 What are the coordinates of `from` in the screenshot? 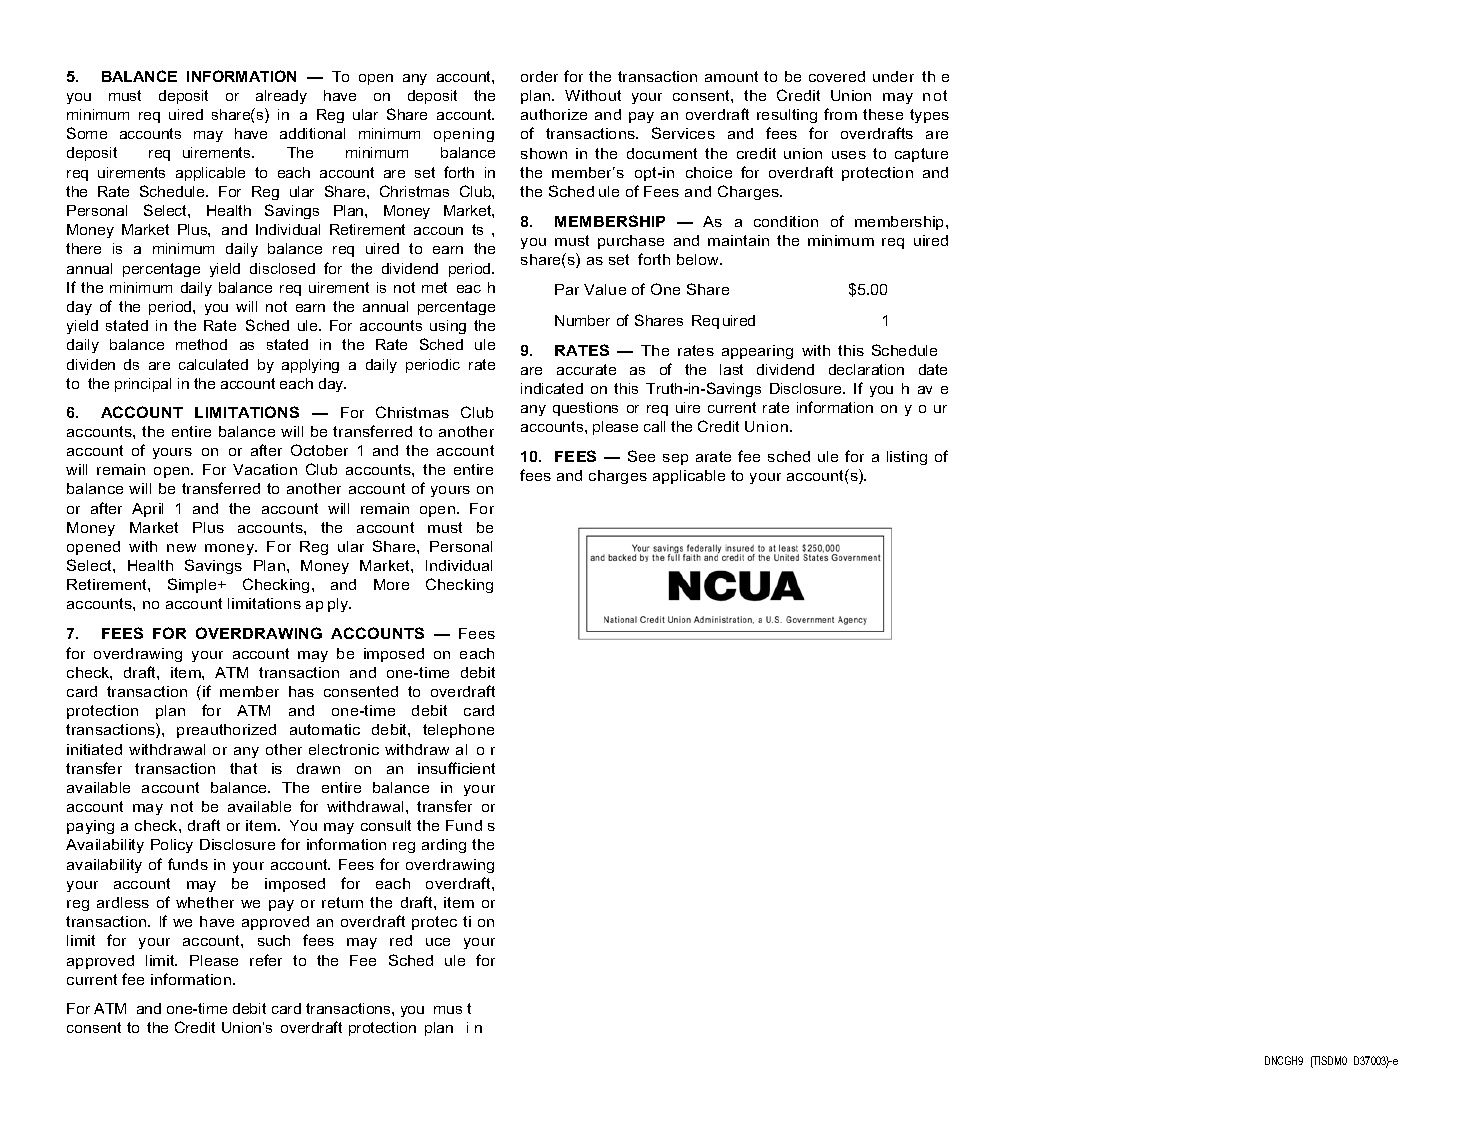 It's located at (840, 114).
